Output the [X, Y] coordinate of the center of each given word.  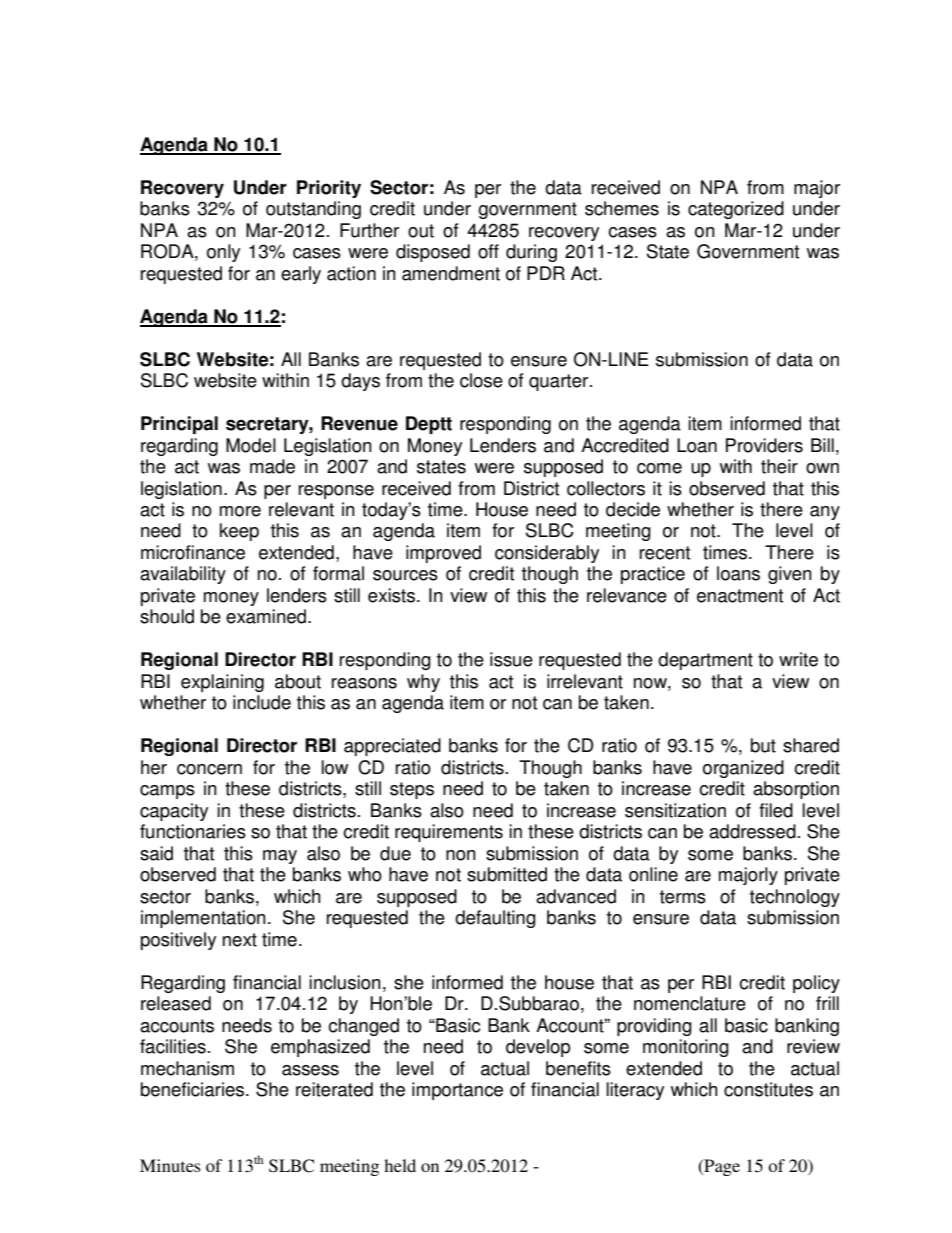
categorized [736, 210]
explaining [222, 683]
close [481, 380]
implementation [203, 919]
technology [795, 898]
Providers [764, 445]
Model [251, 445]
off [488, 251]
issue [511, 659]
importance [457, 1091]
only [223, 253]
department [705, 661]
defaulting [495, 919]
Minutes [170, 1165]
